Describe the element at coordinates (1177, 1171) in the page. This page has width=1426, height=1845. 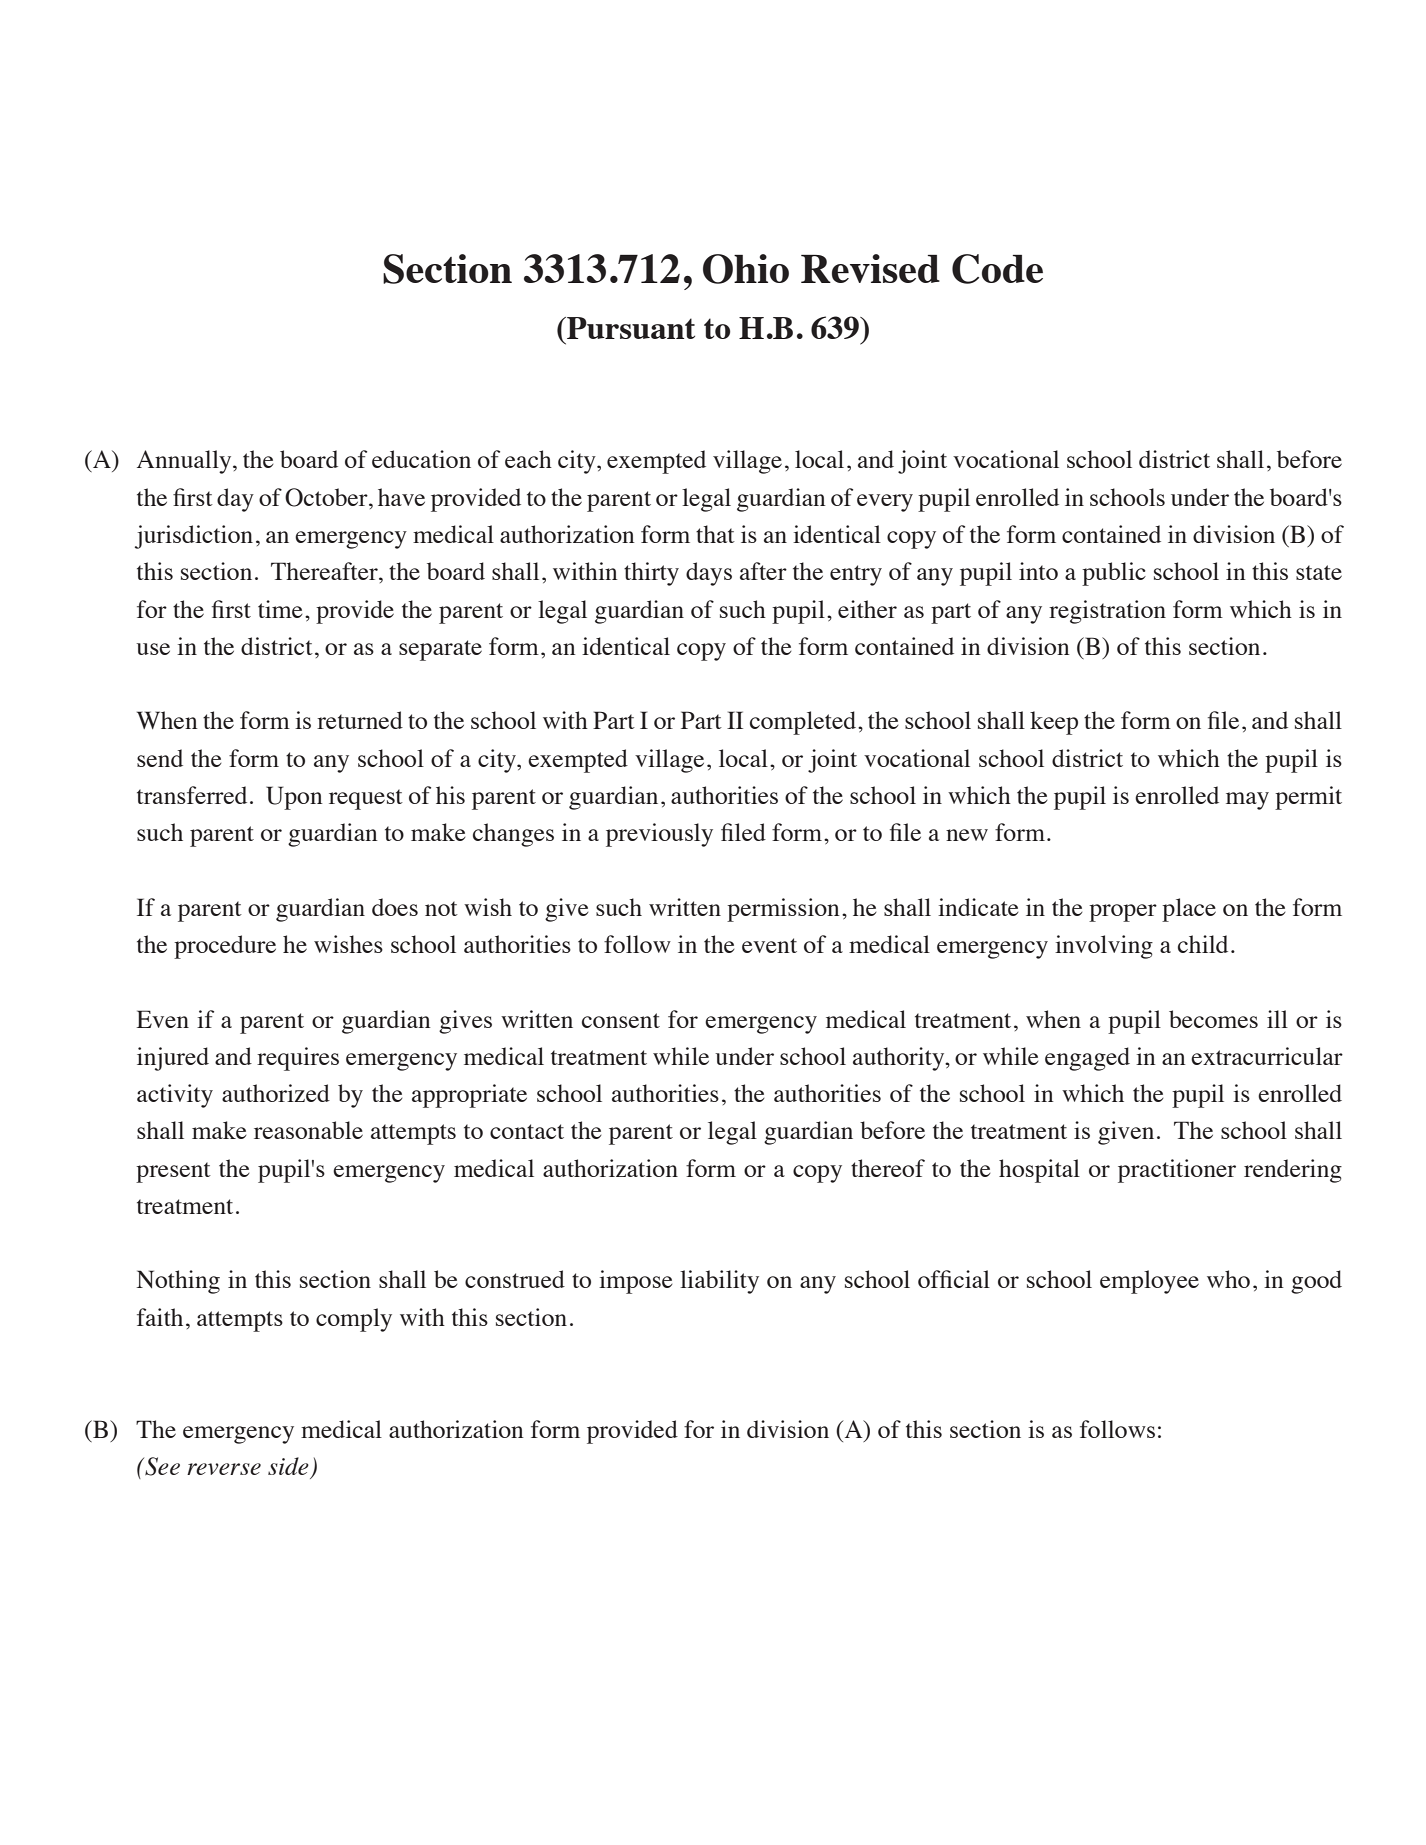
I see `practitioner` at that location.
